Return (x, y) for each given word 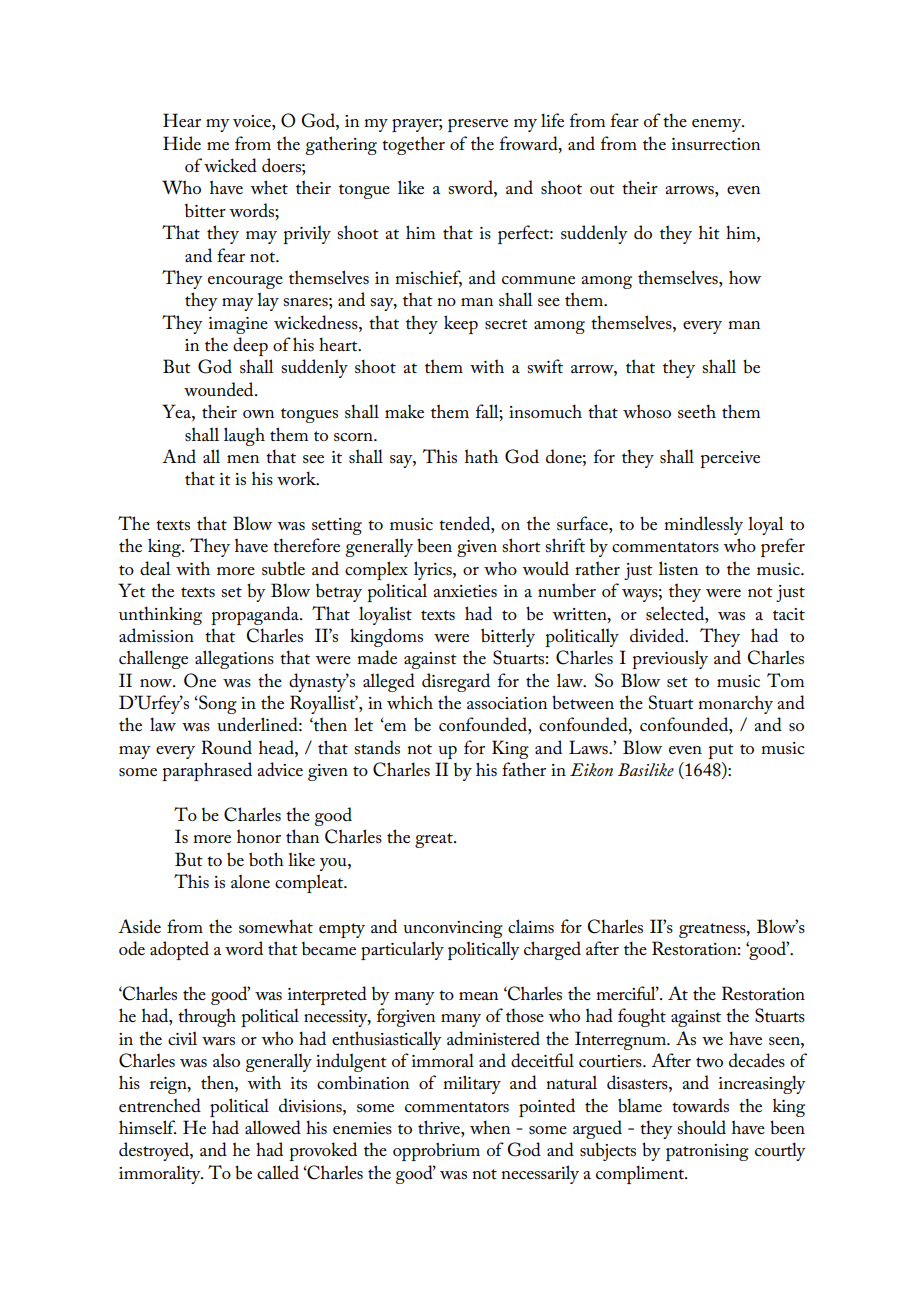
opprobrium (436, 1151)
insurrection (716, 144)
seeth (697, 411)
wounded (220, 389)
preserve (478, 125)
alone (250, 881)
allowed (273, 1127)
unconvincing (453, 929)
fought (642, 1017)
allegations (234, 659)
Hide (182, 143)
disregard (456, 682)
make (404, 411)
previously (670, 659)
